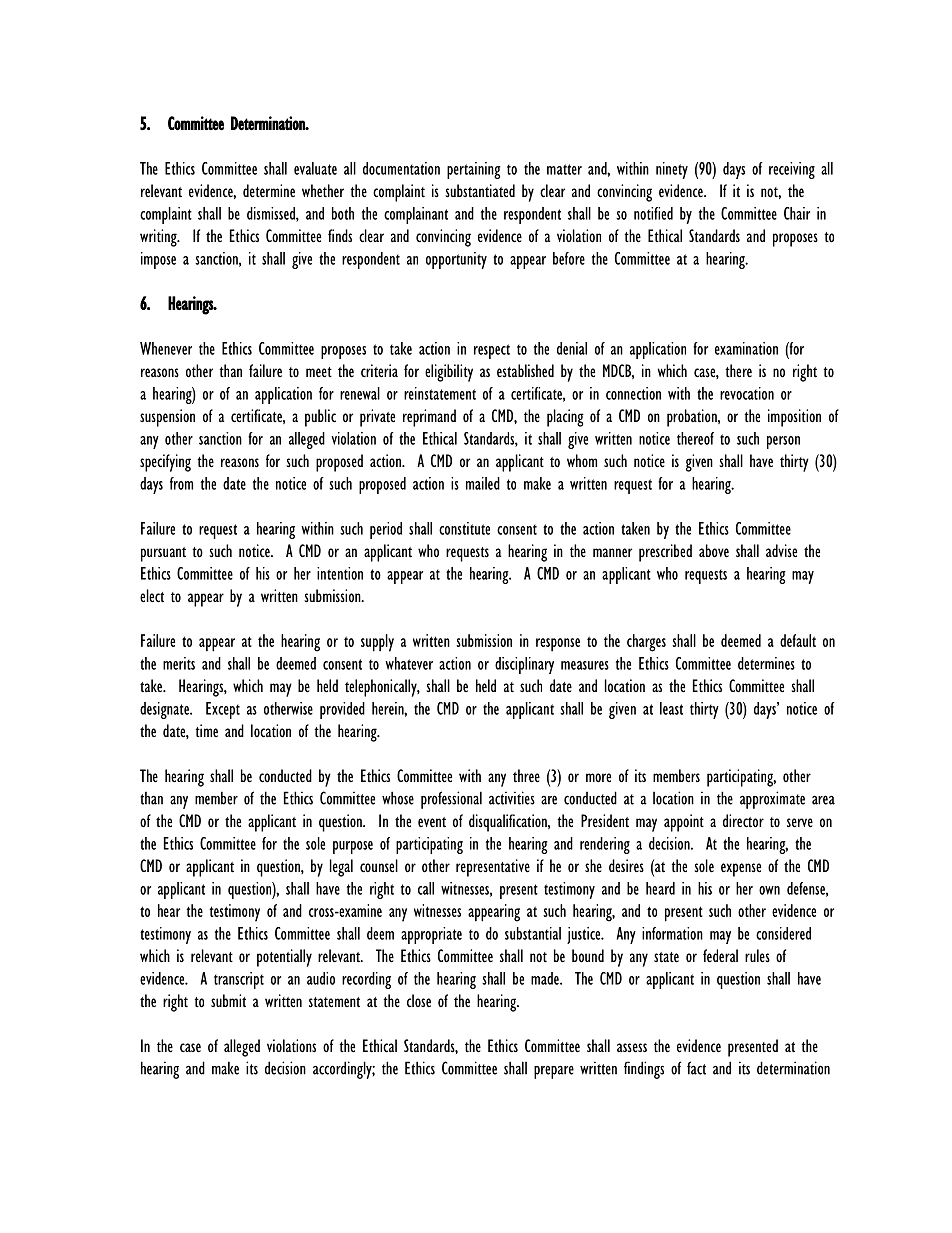 This screenshot has height=1233, width=952. What do you see at coordinates (179, 663) in the screenshot?
I see `merits` at bounding box center [179, 663].
